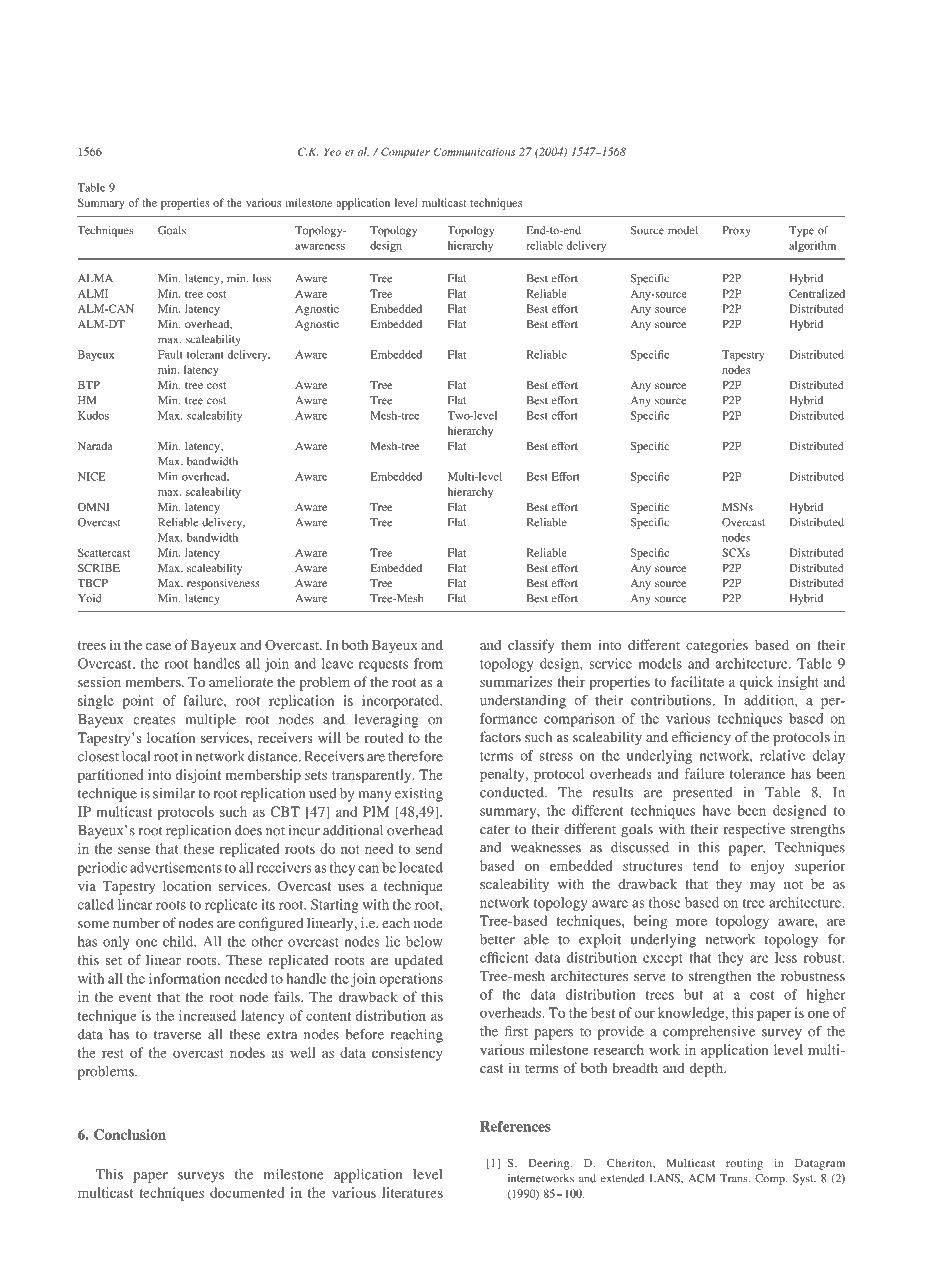 The height and width of the document is (1288, 936). What do you see at coordinates (736, 231) in the document?
I see `Proxy` at bounding box center [736, 231].
